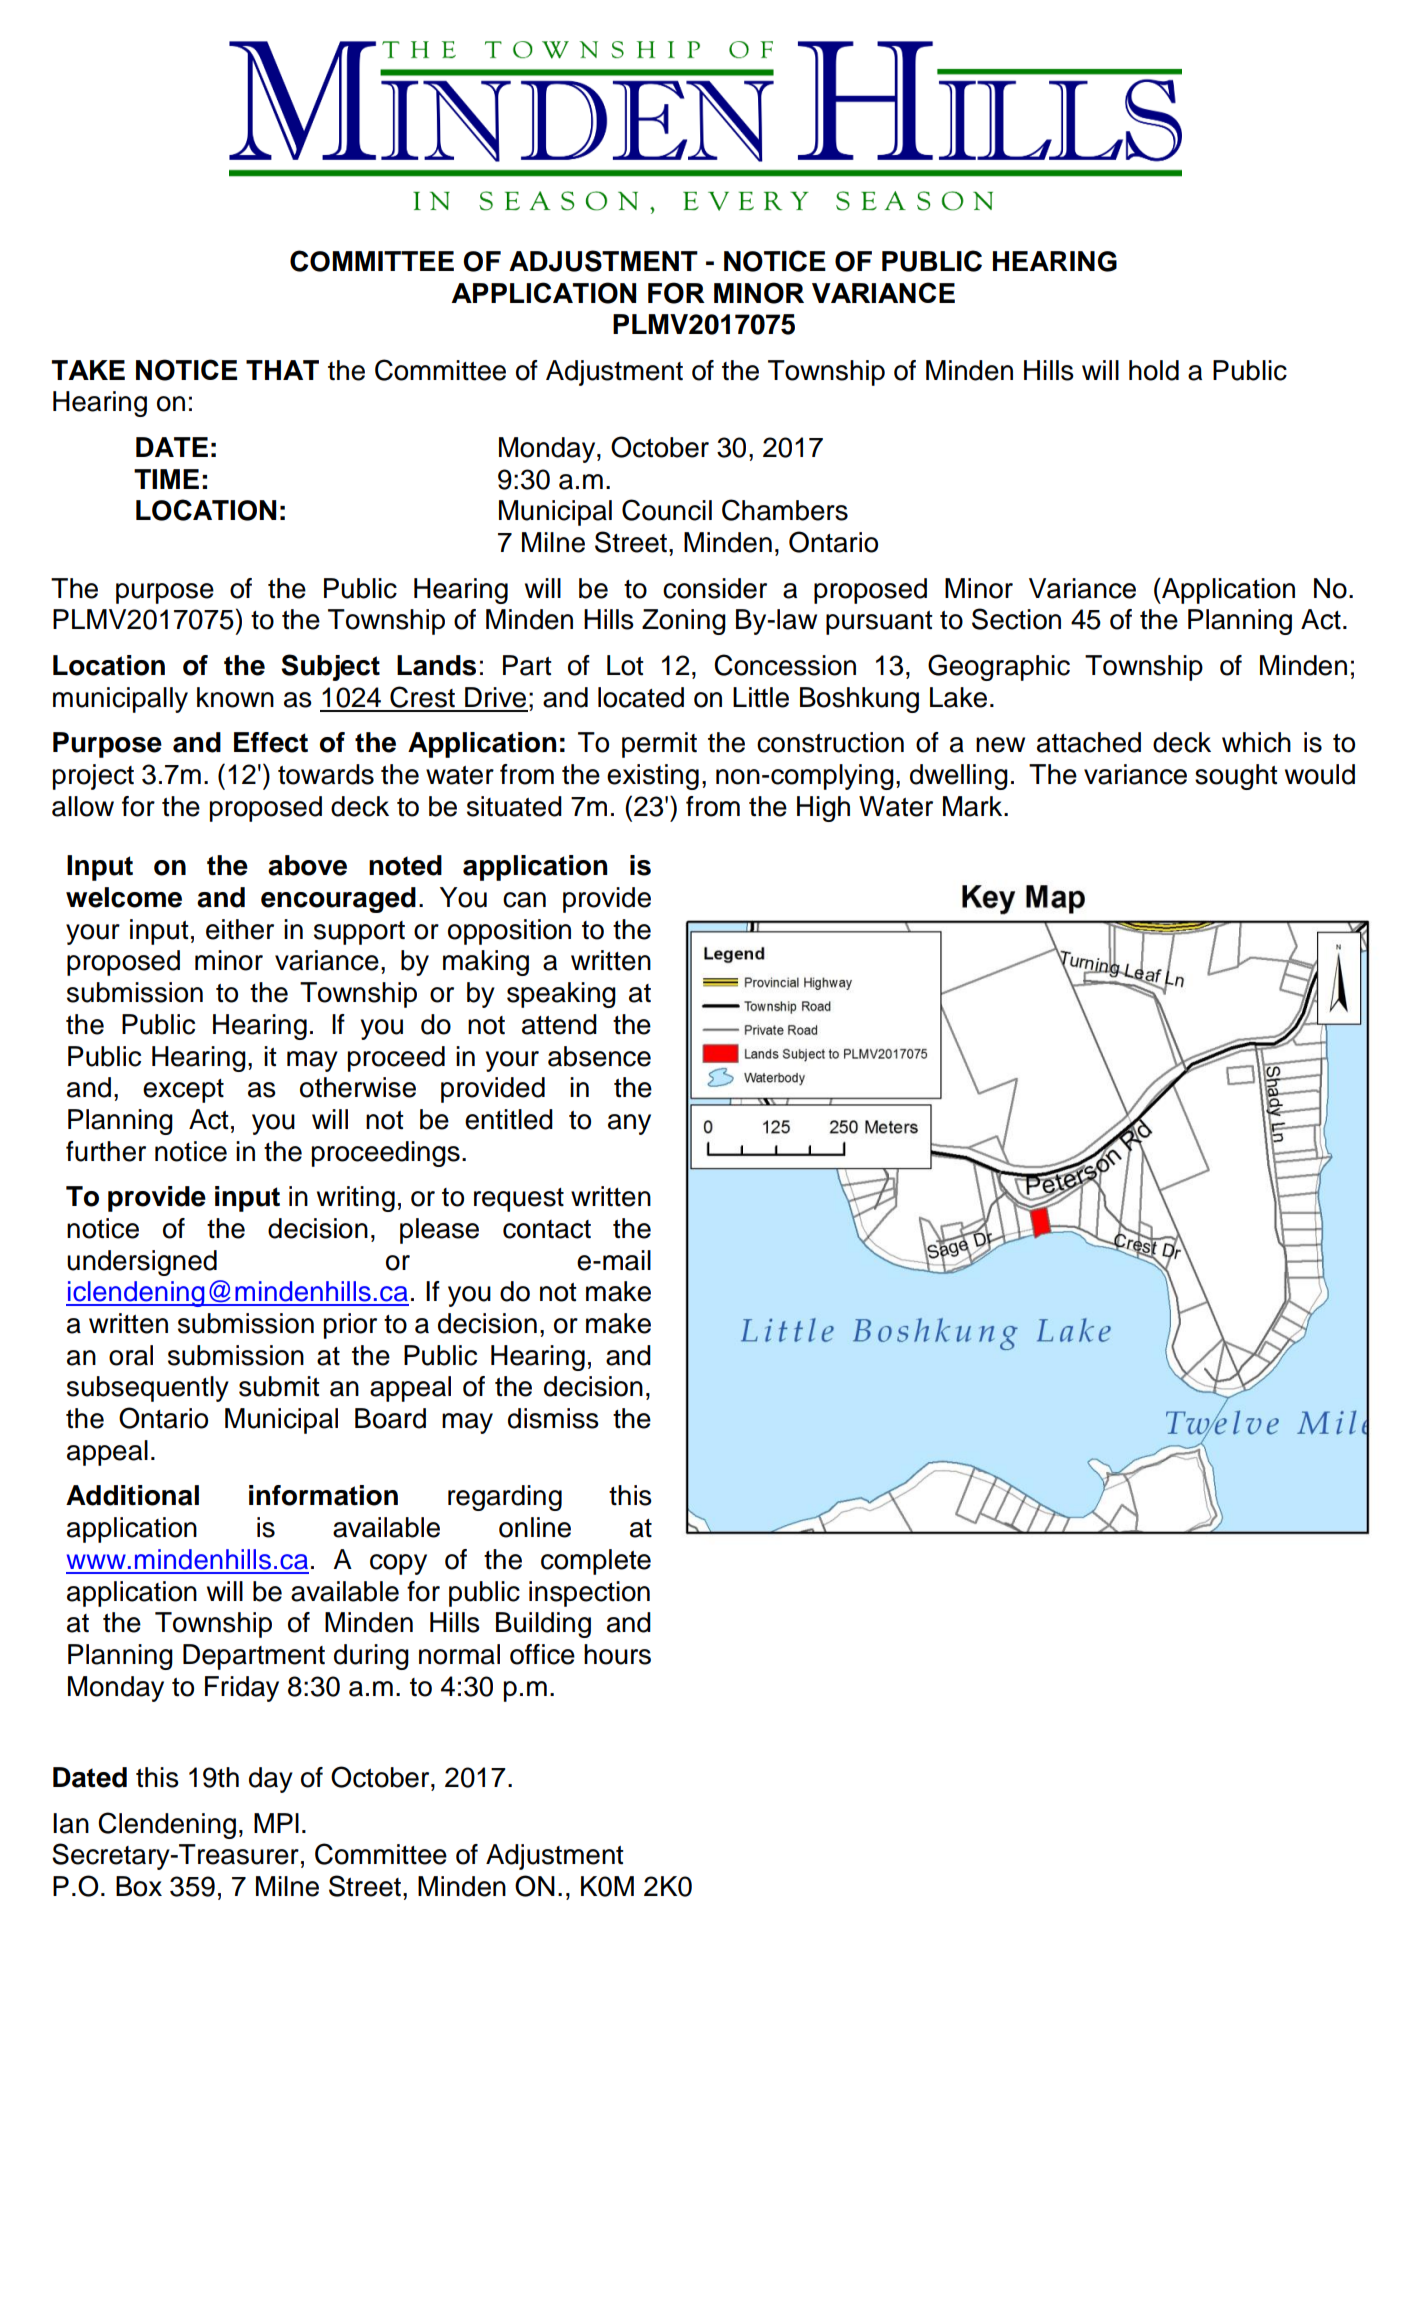 The width and height of the screenshot is (1408, 2318). What do you see at coordinates (282, 370) in the screenshot?
I see `THAT` at bounding box center [282, 370].
